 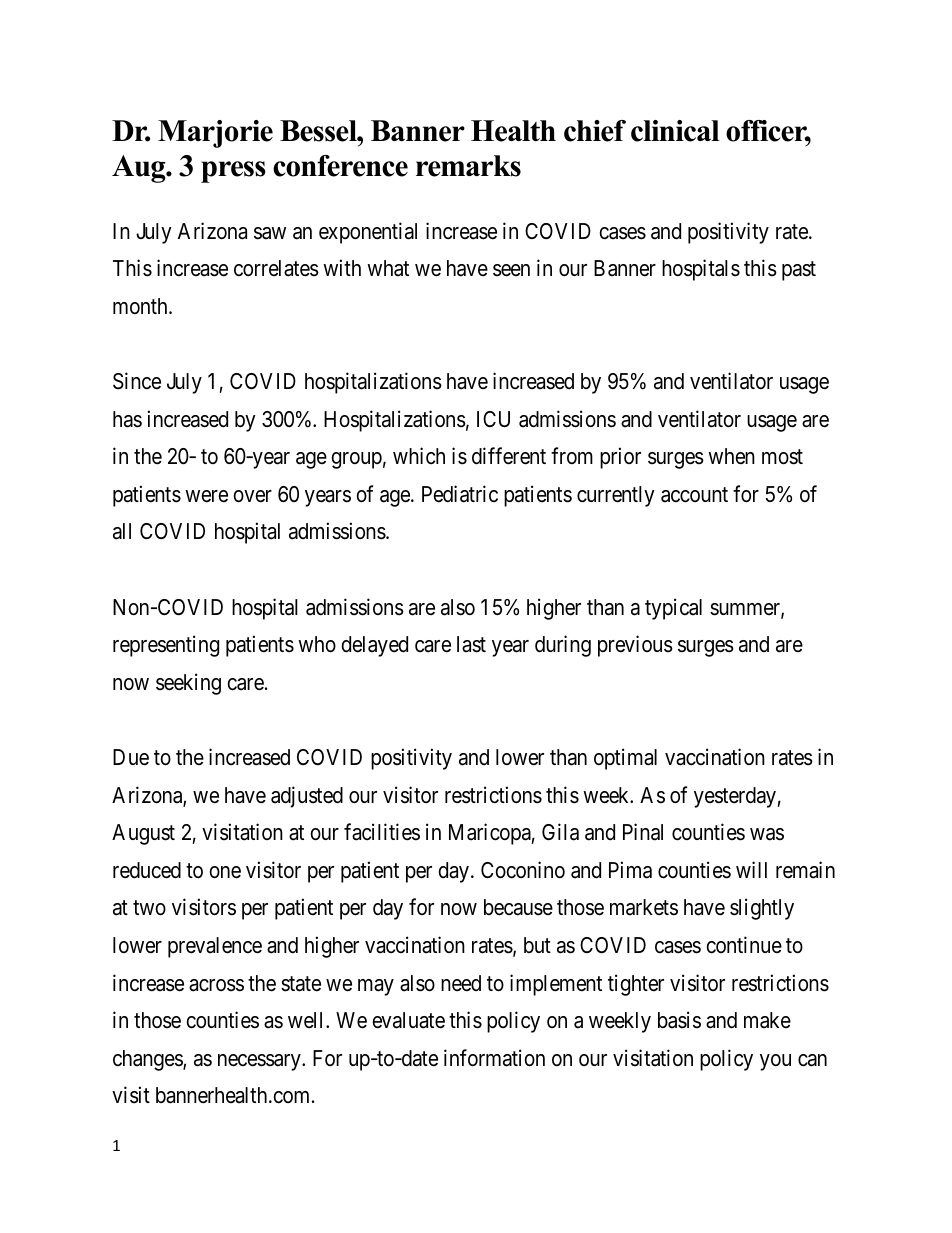 What do you see at coordinates (509, 456) in the image?
I see `different` at bounding box center [509, 456].
